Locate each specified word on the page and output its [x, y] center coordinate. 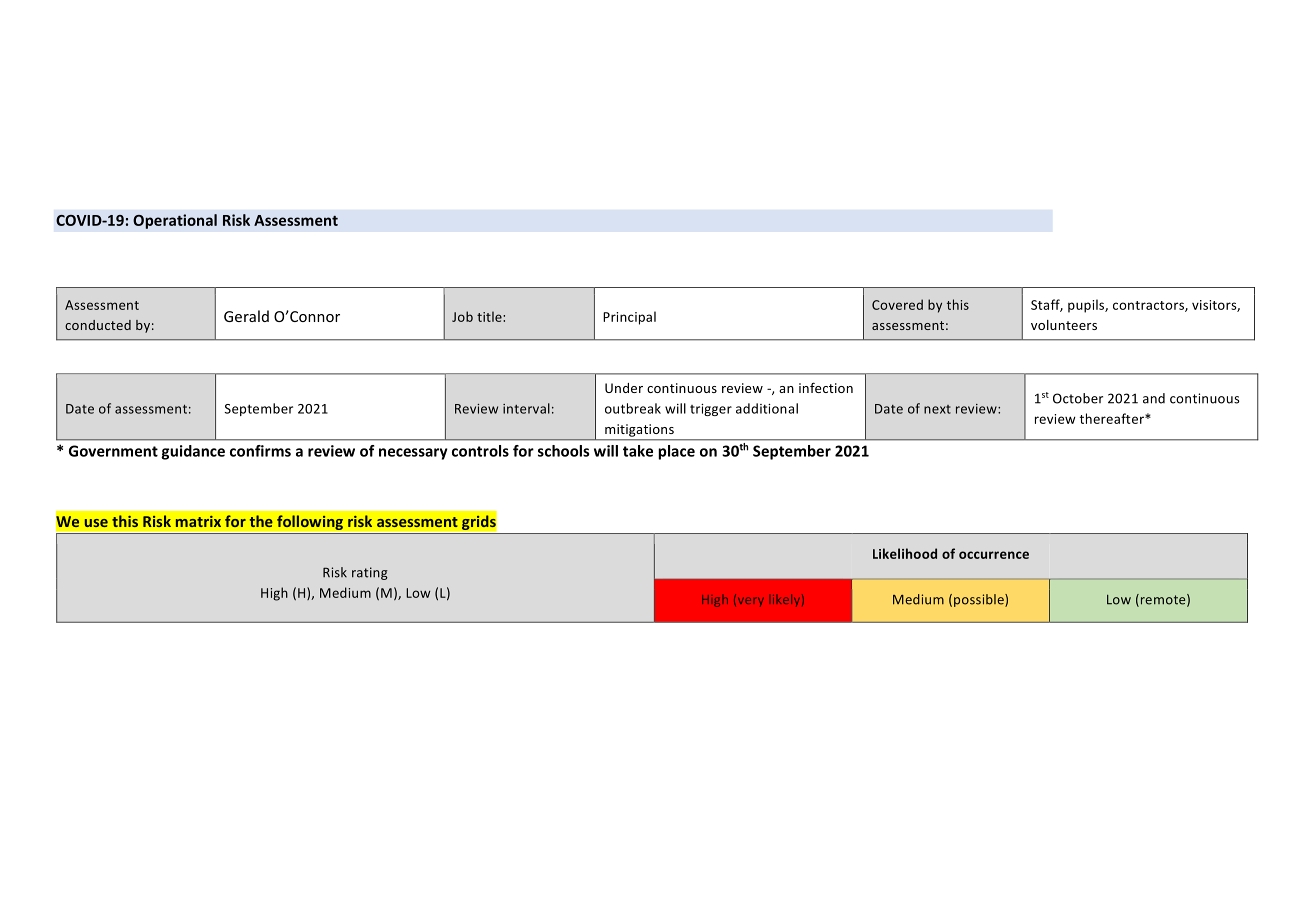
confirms [260, 451]
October [1078, 398]
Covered [897, 304]
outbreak [633, 408]
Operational [175, 221]
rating [370, 573]
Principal [629, 318]
